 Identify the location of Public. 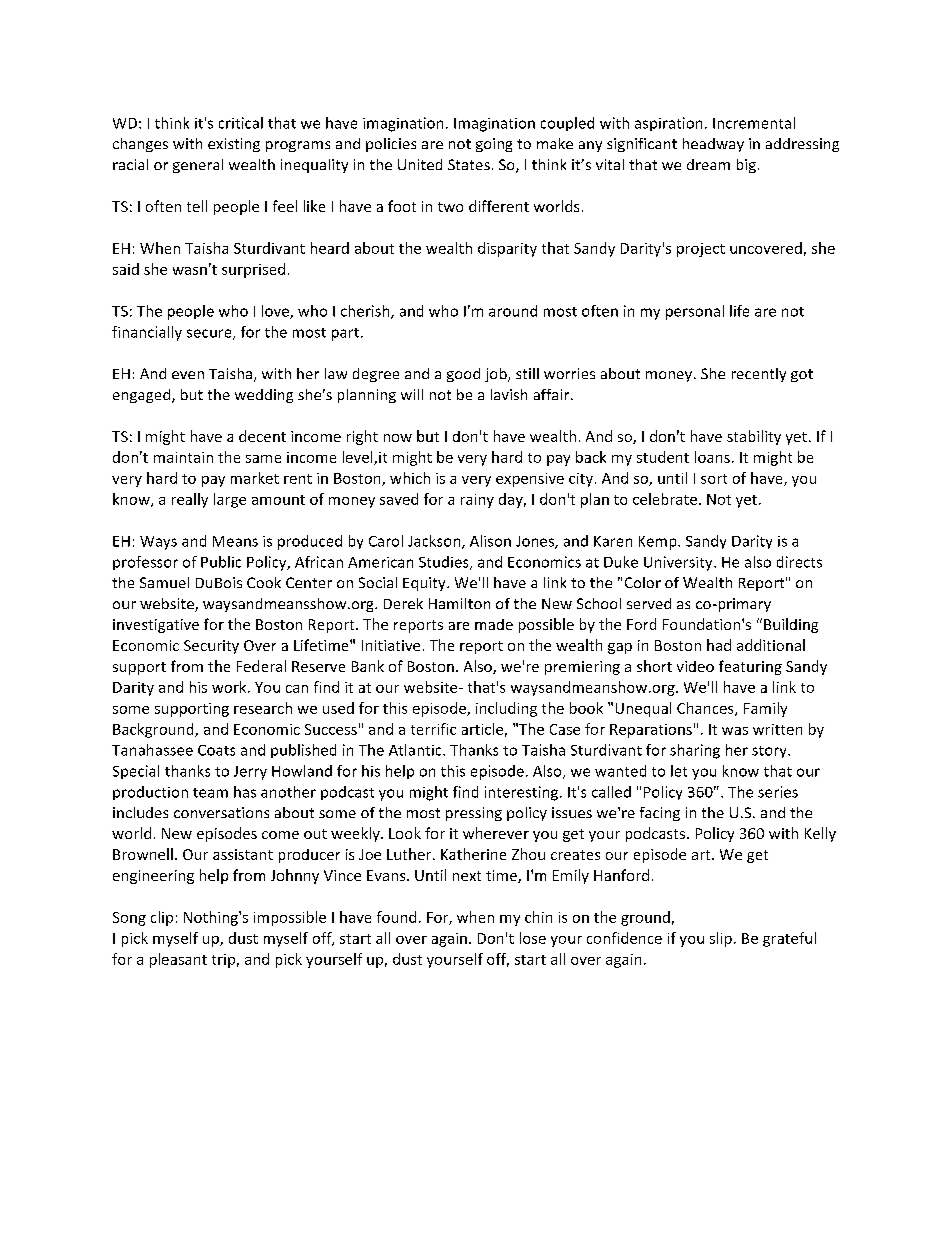
(221, 562).
